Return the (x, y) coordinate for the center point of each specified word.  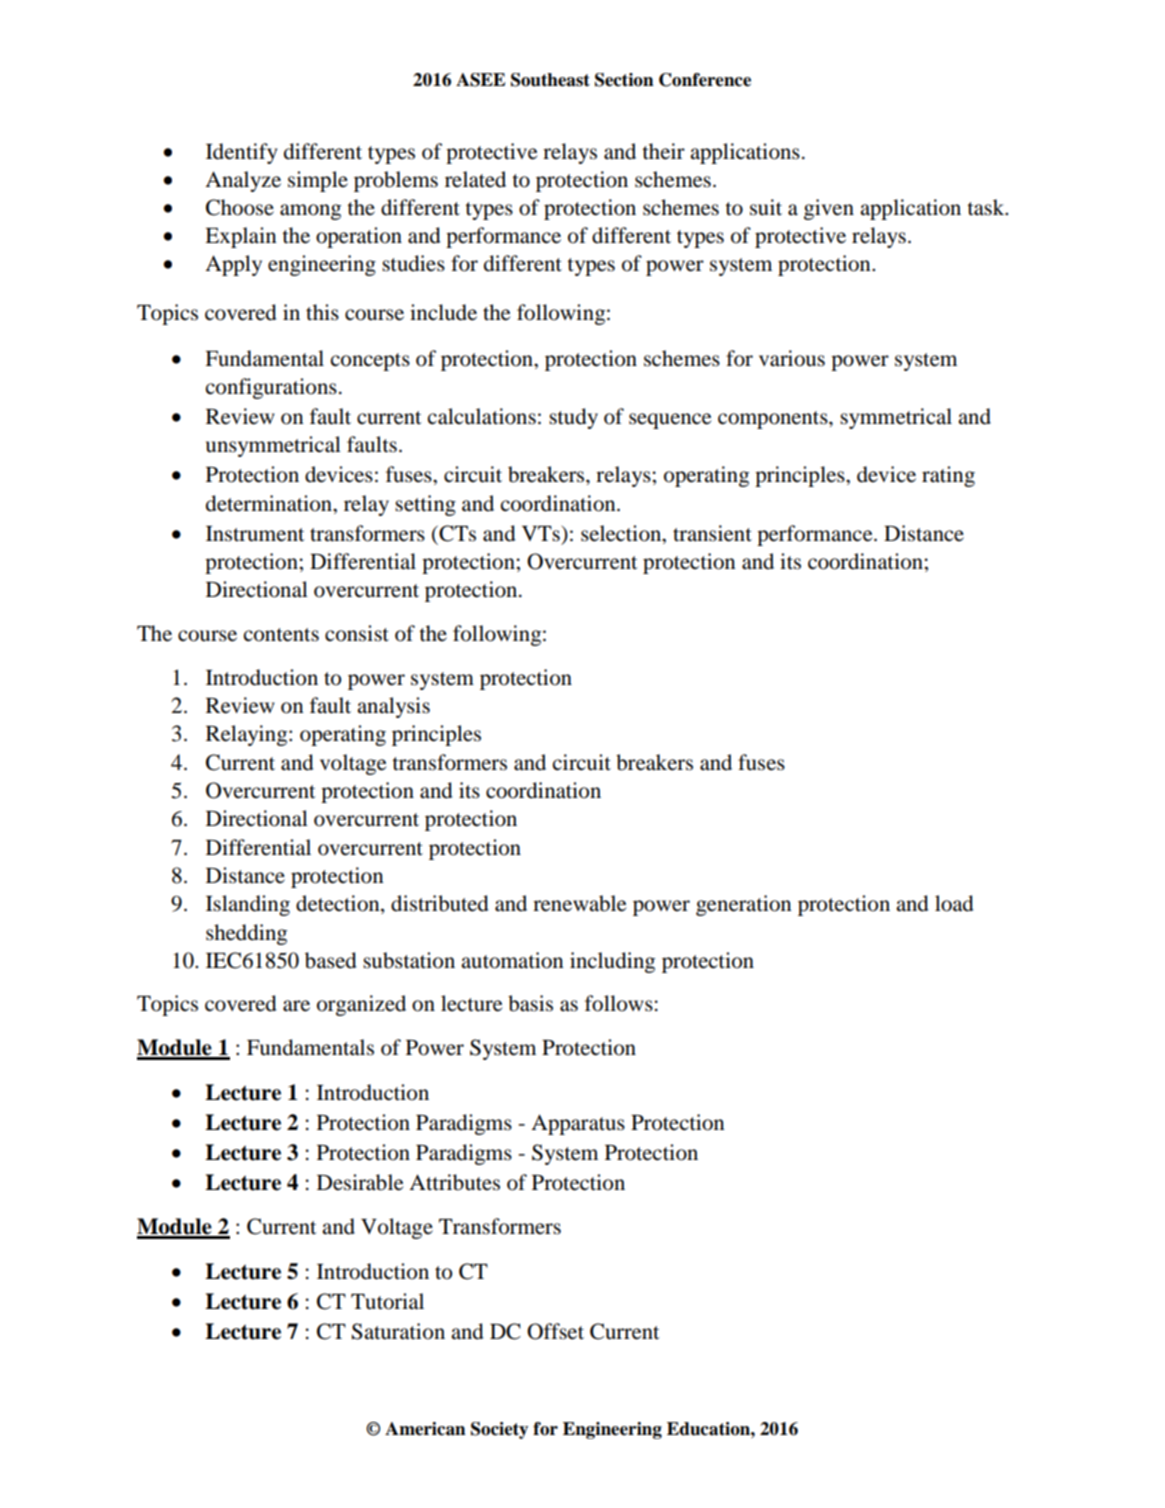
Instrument (255, 534)
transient (712, 533)
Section (624, 80)
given (829, 209)
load (954, 903)
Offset (555, 1331)
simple (318, 181)
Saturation (398, 1331)
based (331, 960)
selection (622, 533)
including (612, 962)
